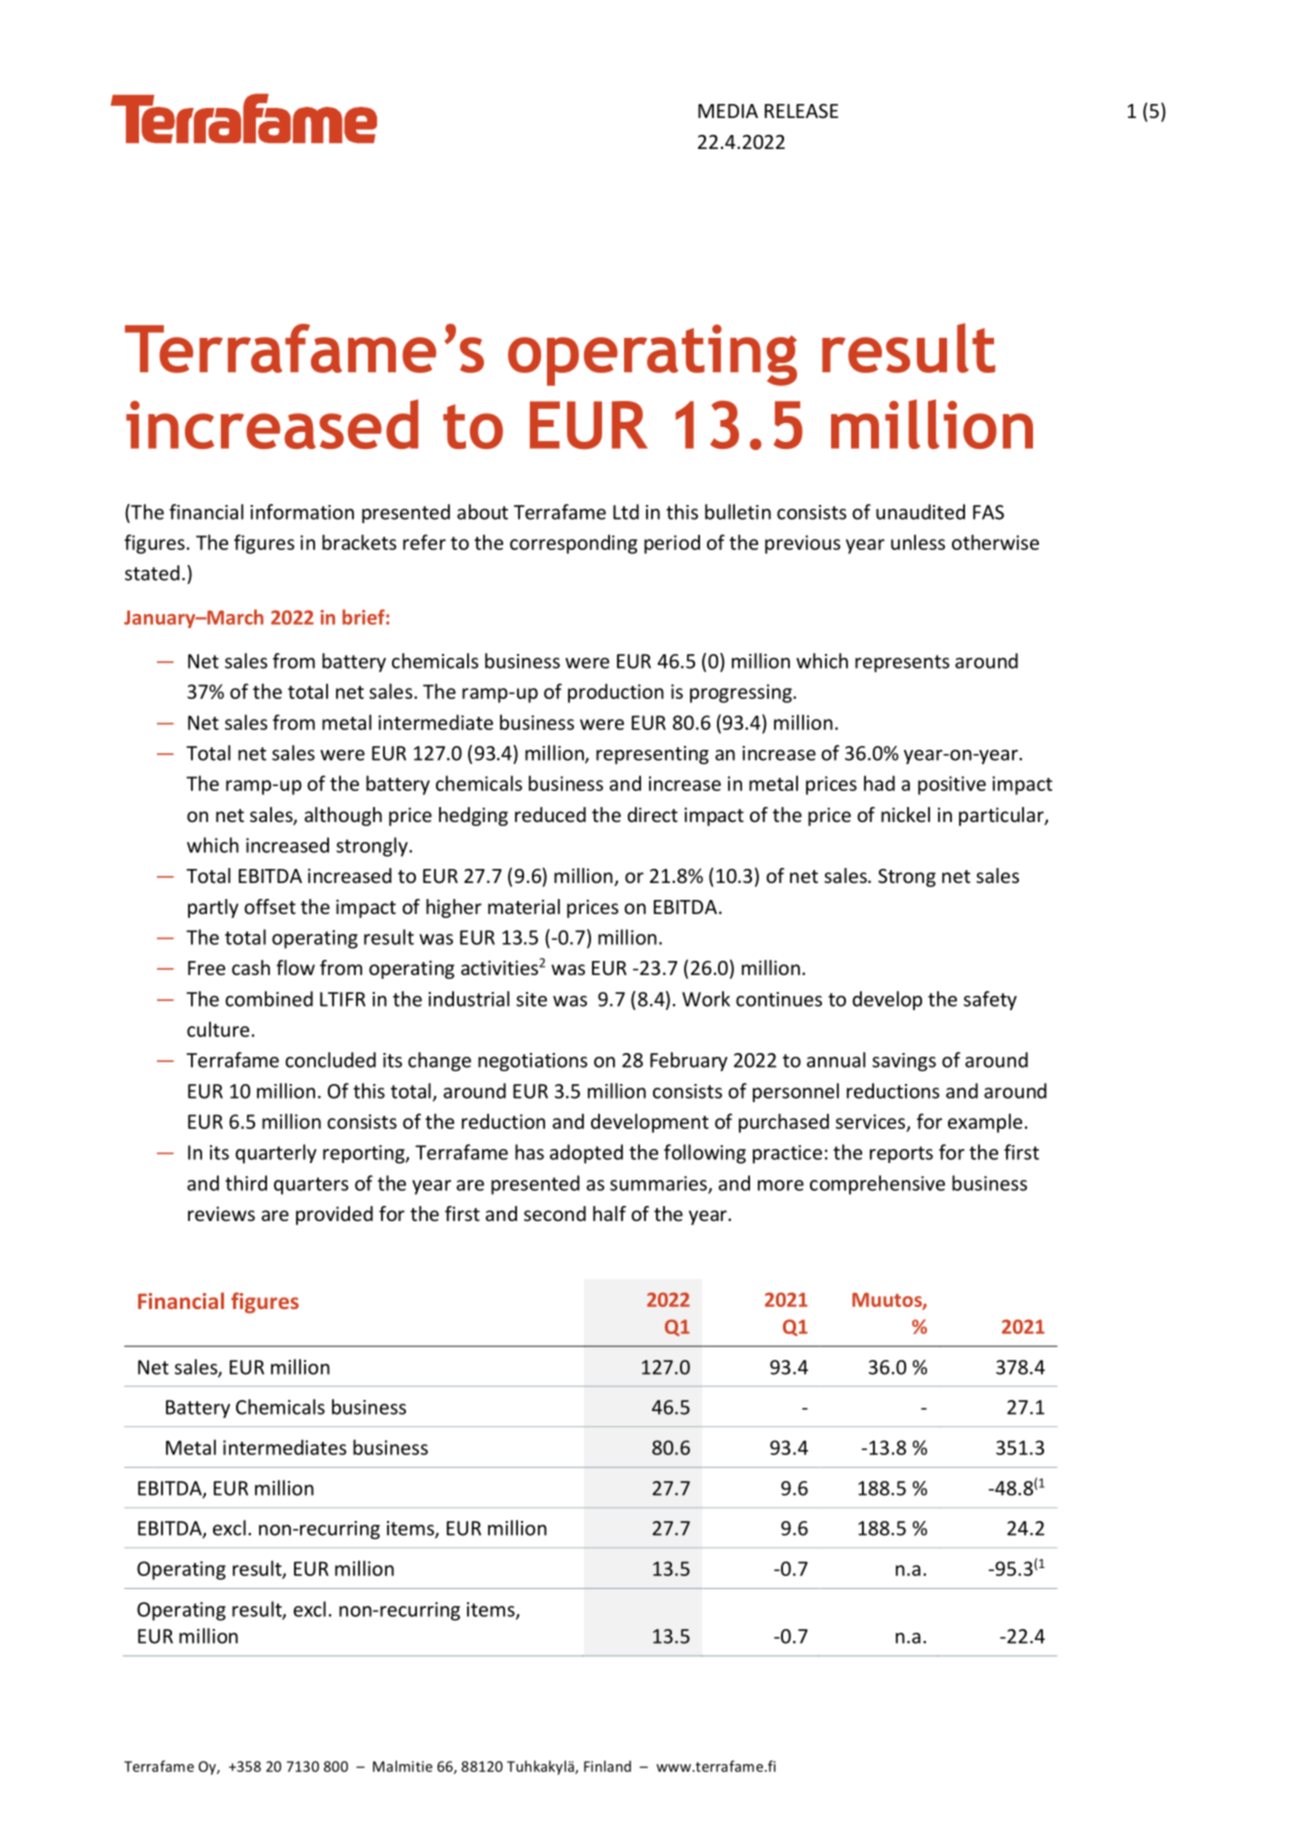 This page has height=1847, width=1306. What do you see at coordinates (555, 1213) in the page?
I see `second` at bounding box center [555, 1213].
